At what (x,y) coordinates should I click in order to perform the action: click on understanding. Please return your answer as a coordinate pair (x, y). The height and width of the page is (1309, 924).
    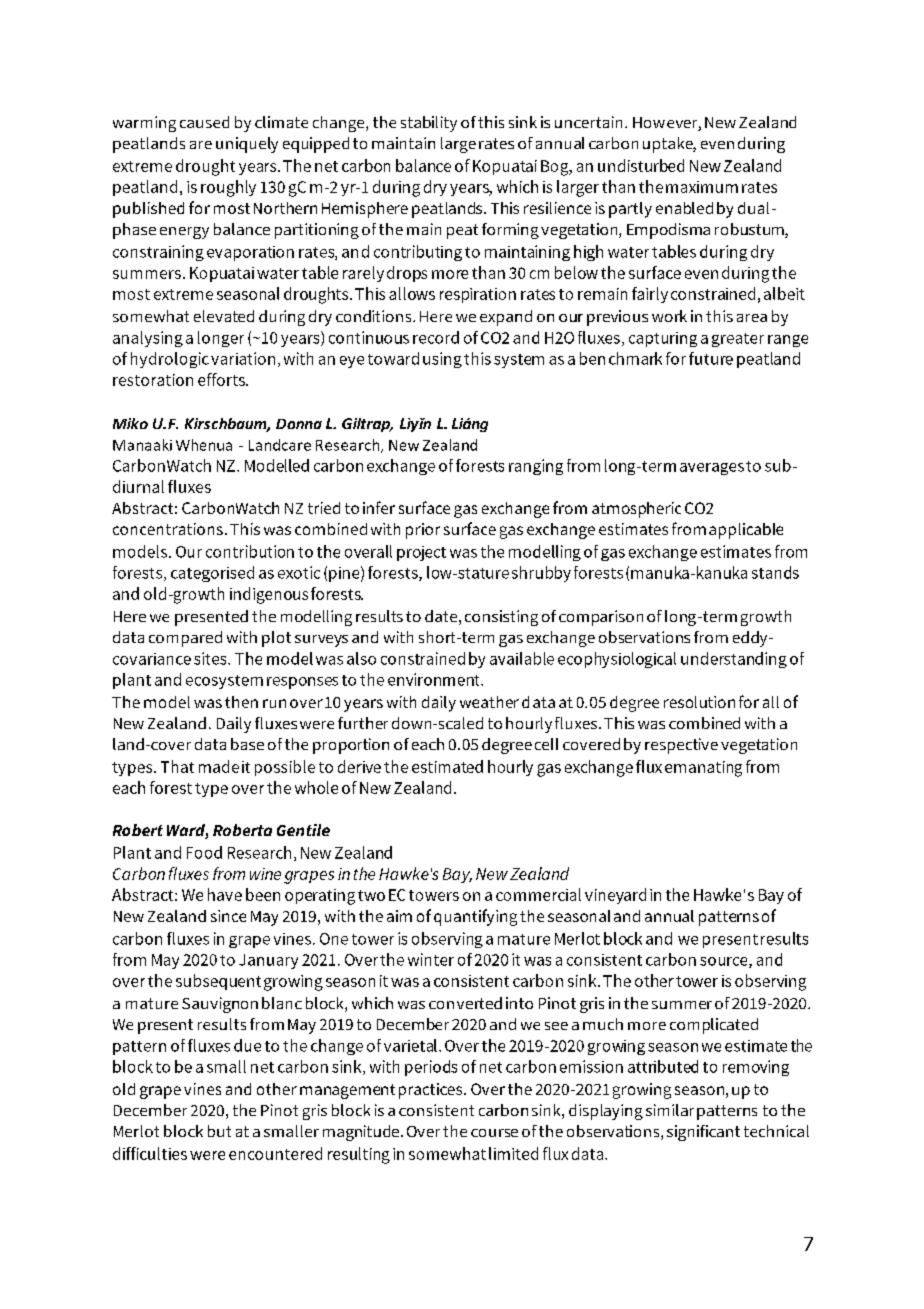
    Looking at the image, I should click on (734, 660).
